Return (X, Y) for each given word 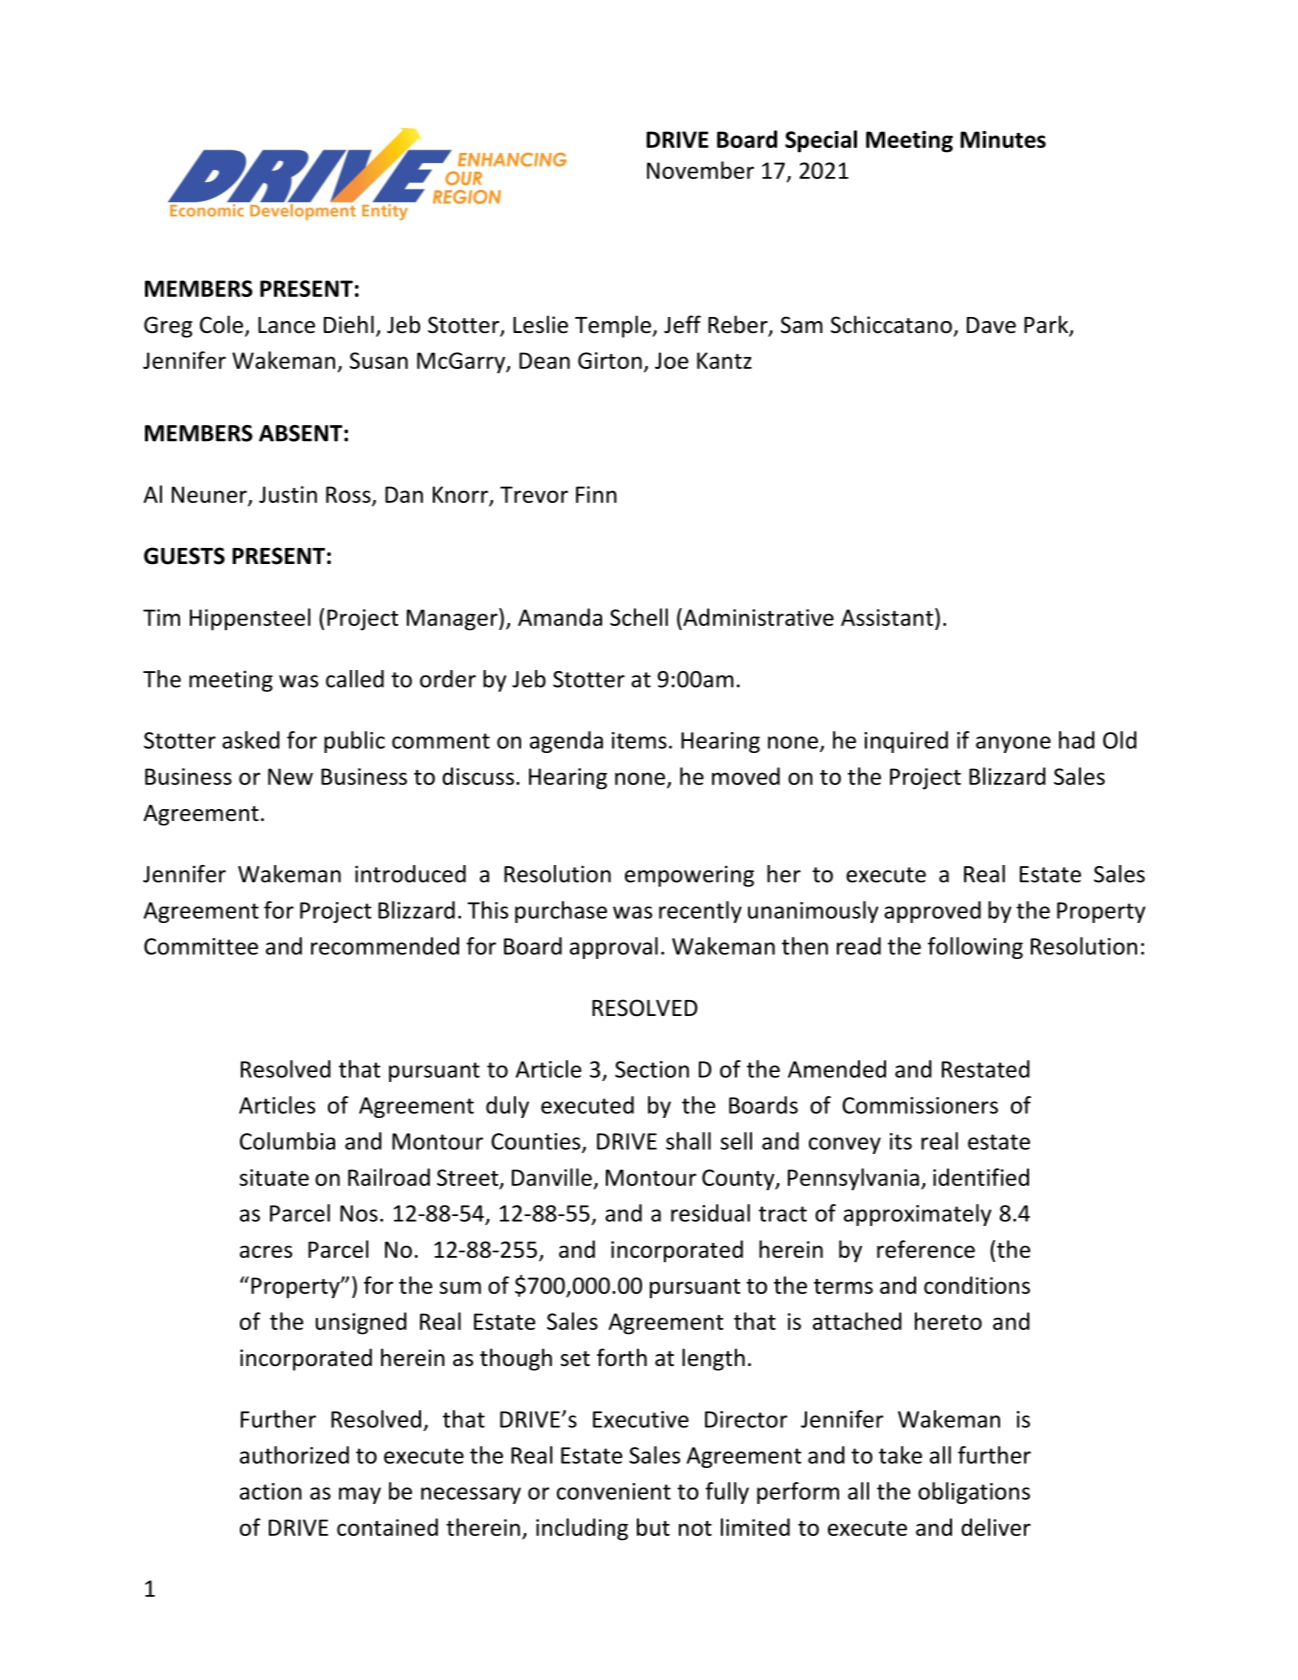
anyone (1013, 744)
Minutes (1003, 139)
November (700, 170)
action (271, 1491)
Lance (286, 325)
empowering (689, 876)
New (290, 776)
